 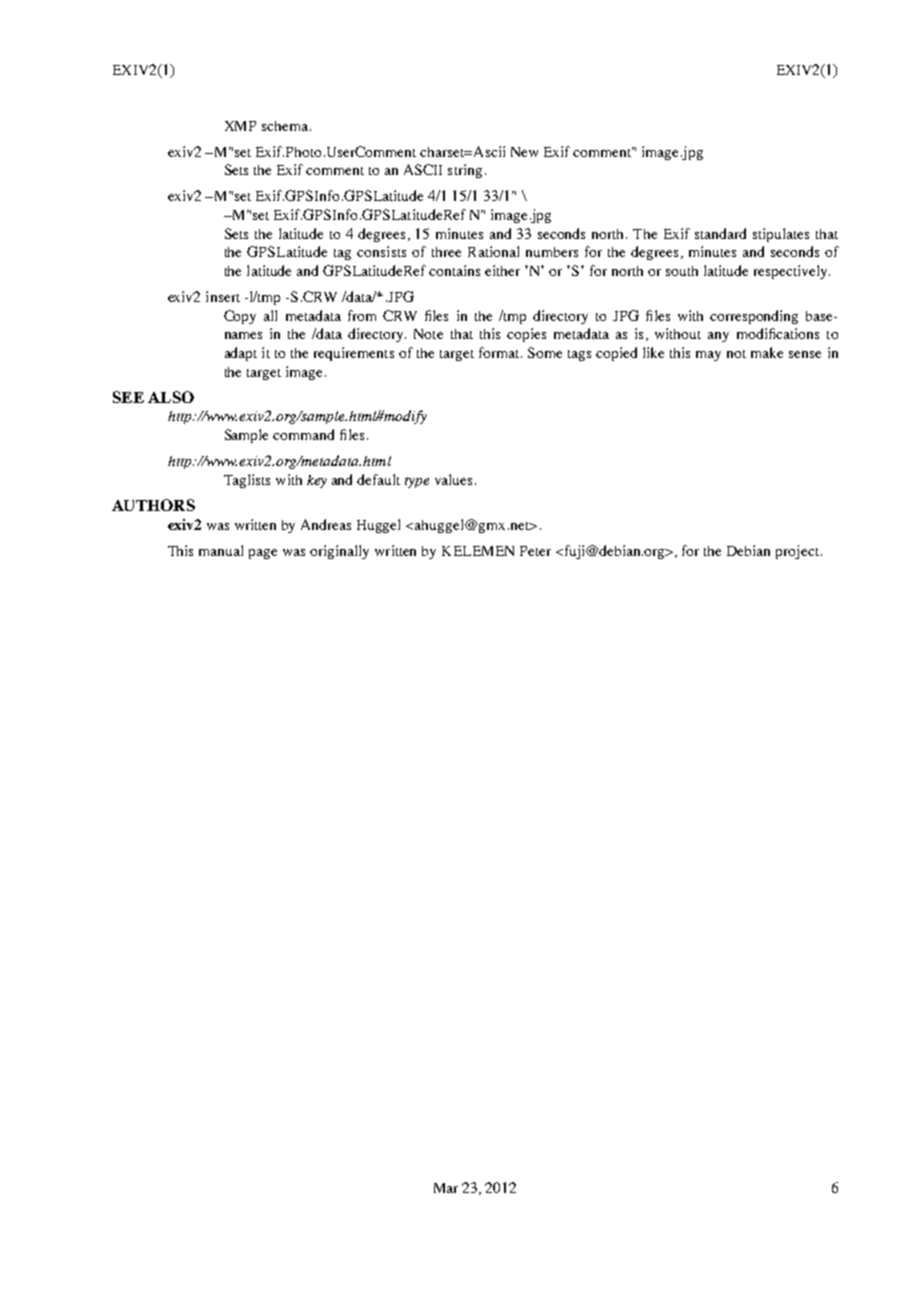 What do you see at coordinates (446, 1188) in the screenshot?
I see `Mar` at bounding box center [446, 1188].
